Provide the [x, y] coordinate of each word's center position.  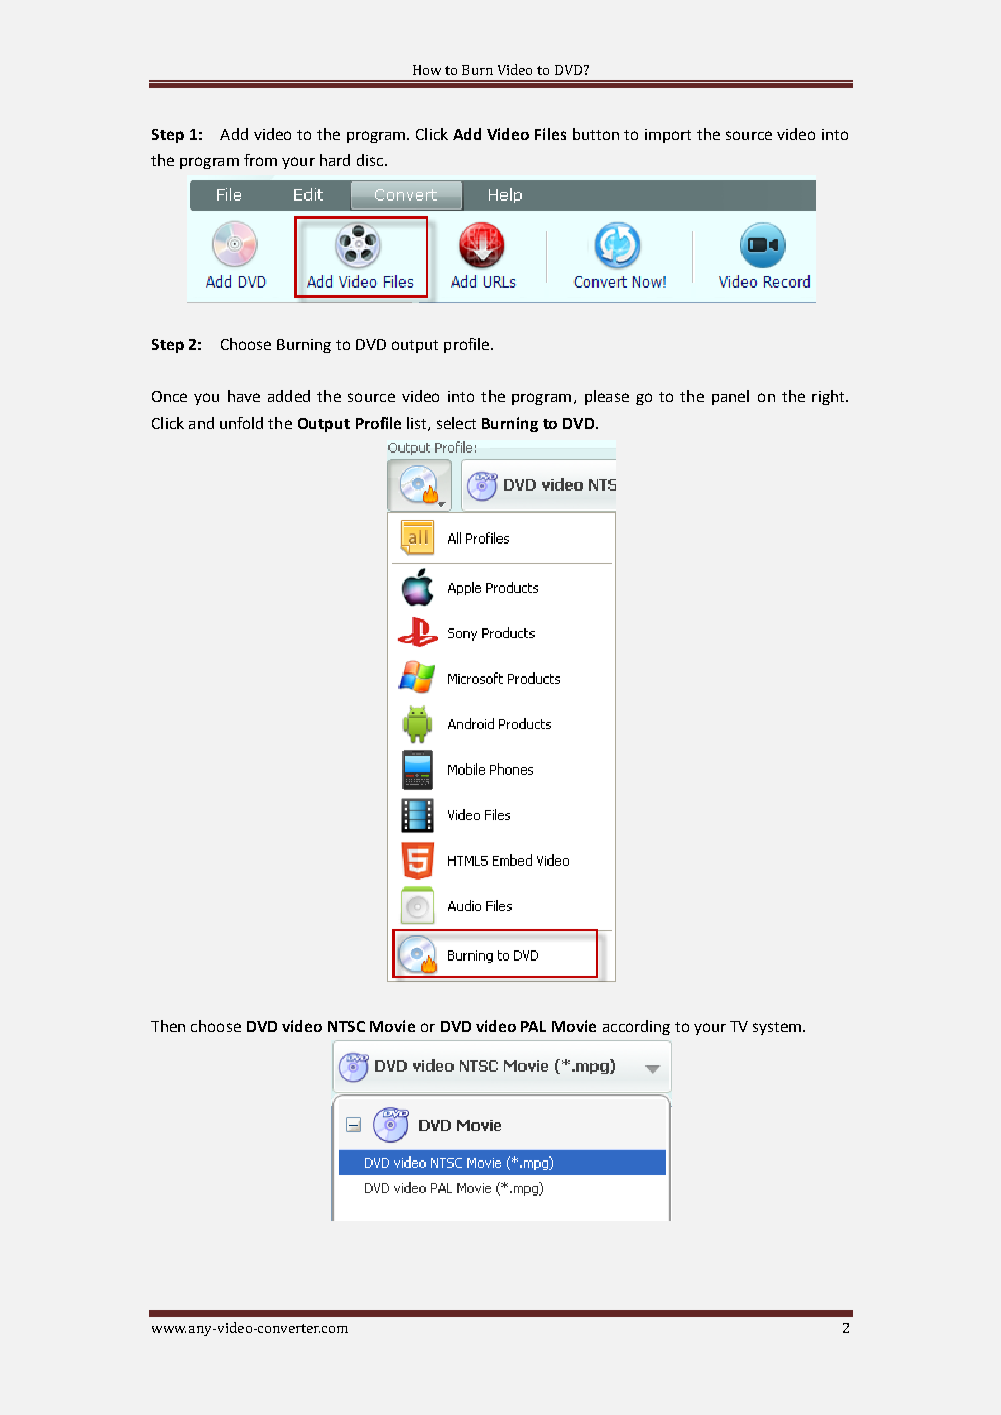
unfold [241, 423]
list [418, 424]
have [244, 396]
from [260, 160]
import [668, 136]
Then [168, 1026]
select [456, 423]
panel [730, 397]
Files [550, 134]
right [829, 397]
